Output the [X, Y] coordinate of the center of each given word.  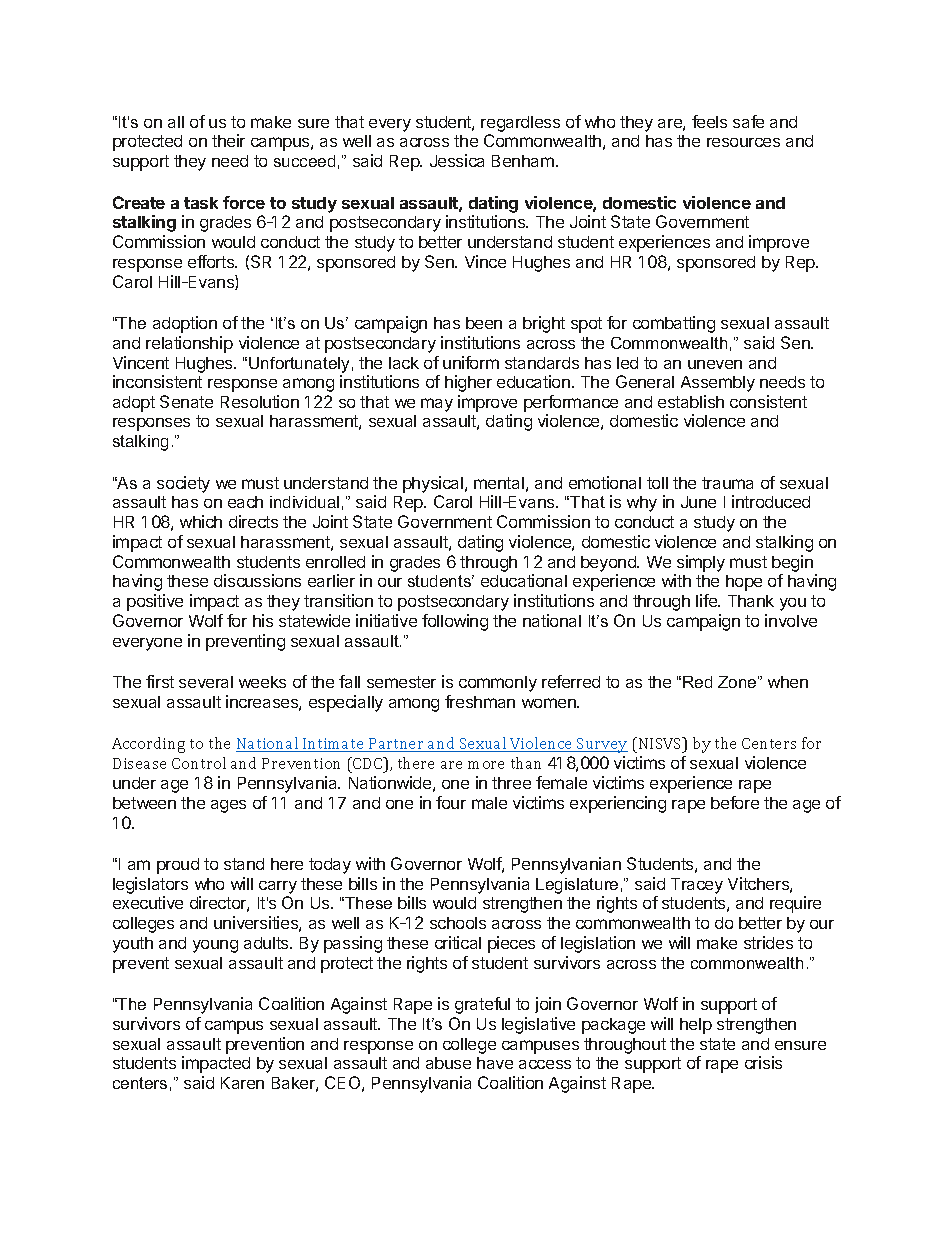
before [735, 802]
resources [743, 142]
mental [499, 483]
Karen [242, 1083]
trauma [727, 483]
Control [199, 763]
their [228, 140]
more [486, 765]
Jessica [457, 160]
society [183, 484]
